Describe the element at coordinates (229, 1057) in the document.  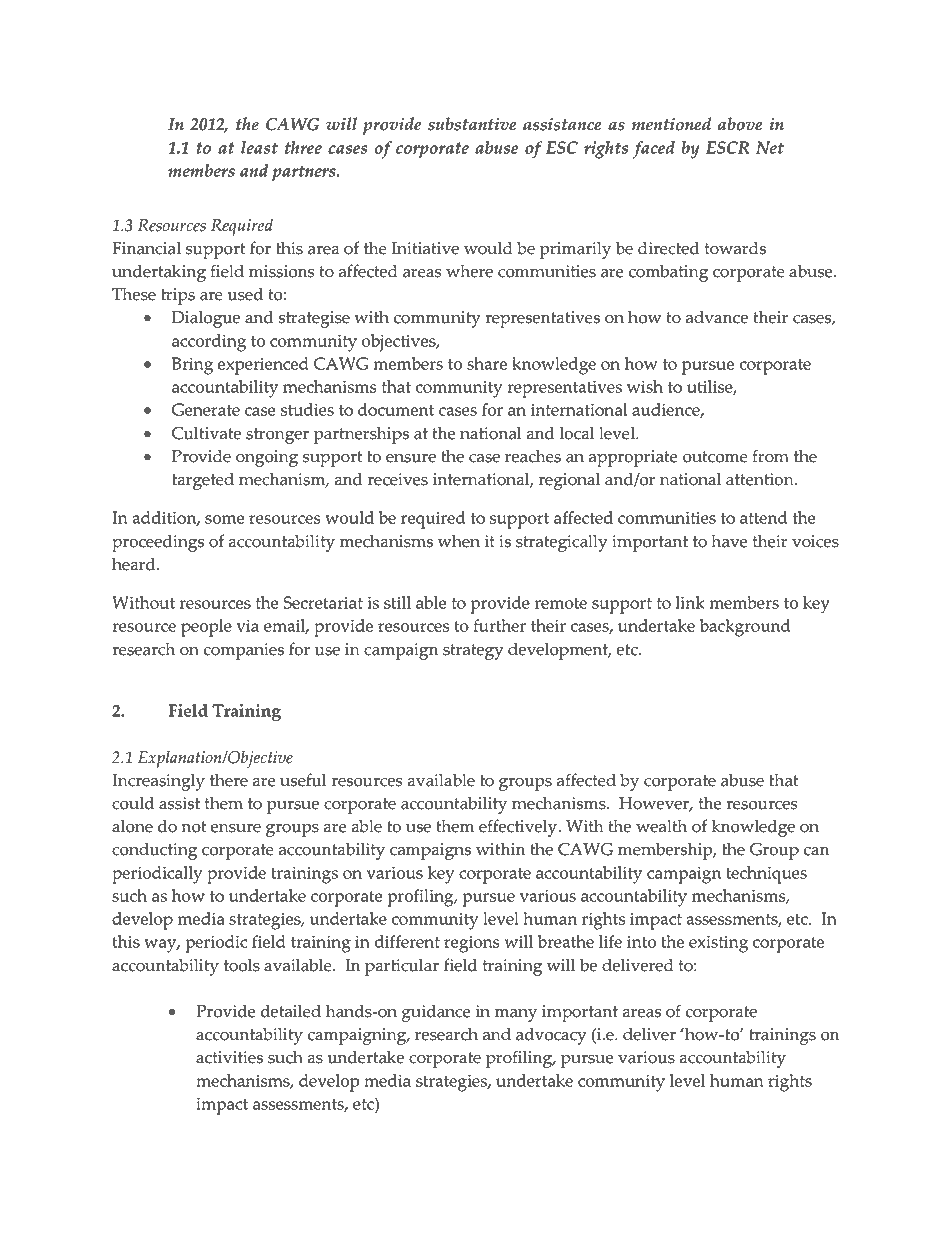
I see `activities` at that location.
